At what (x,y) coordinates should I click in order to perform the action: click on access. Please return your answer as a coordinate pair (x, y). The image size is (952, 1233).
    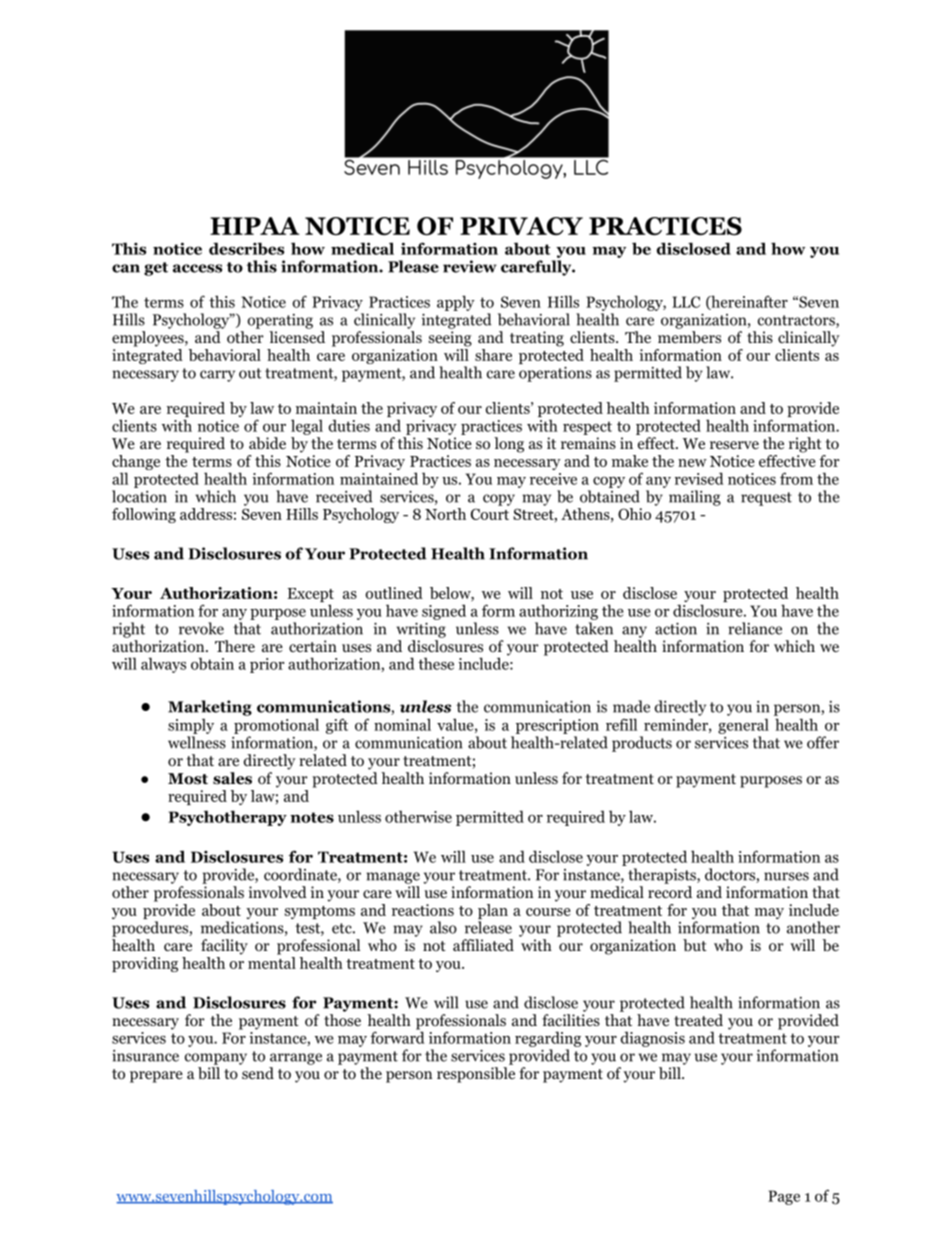
    Looking at the image, I should click on (197, 268).
